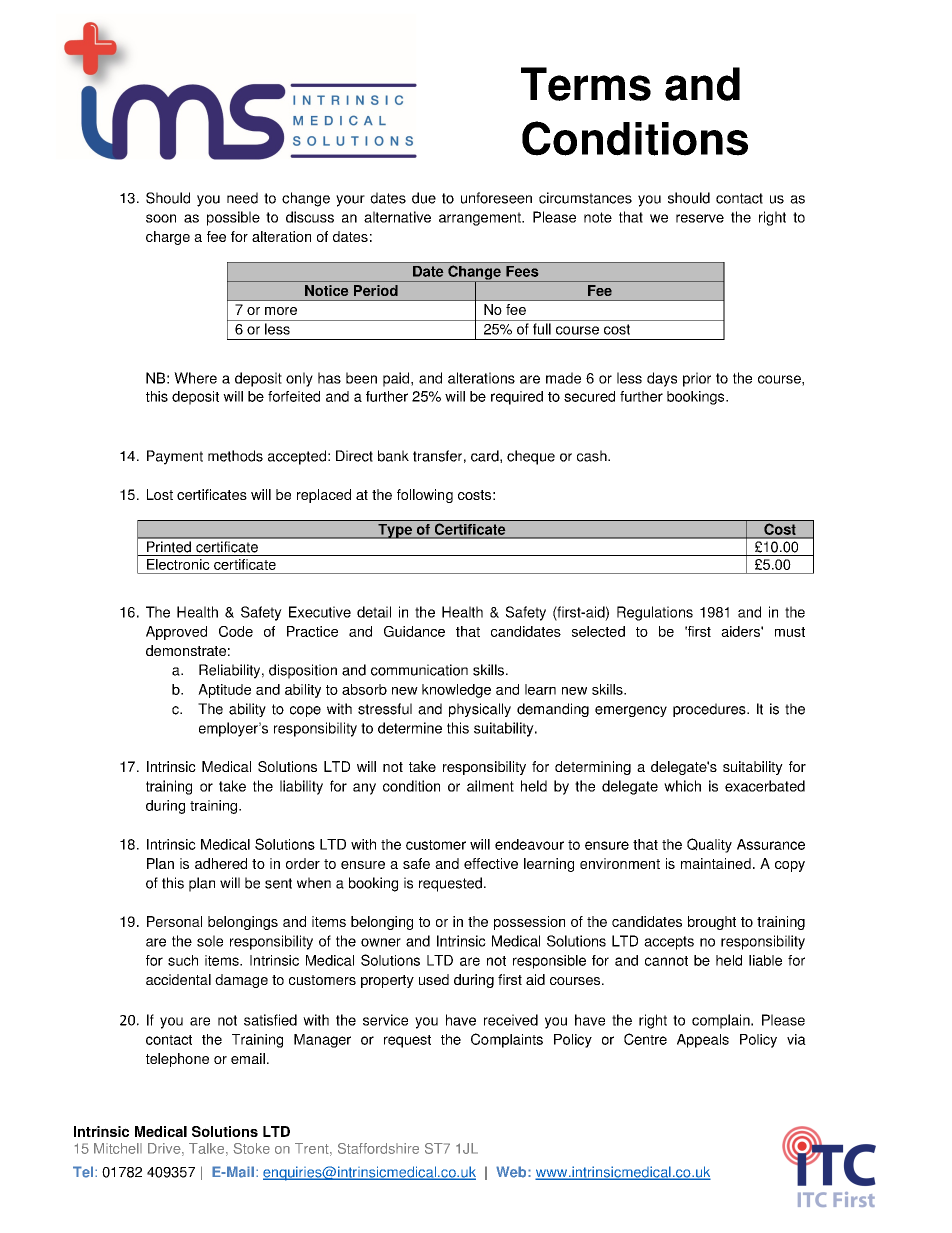  Describe the element at coordinates (414, 631) in the screenshot. I see `Guidance` at that location.
